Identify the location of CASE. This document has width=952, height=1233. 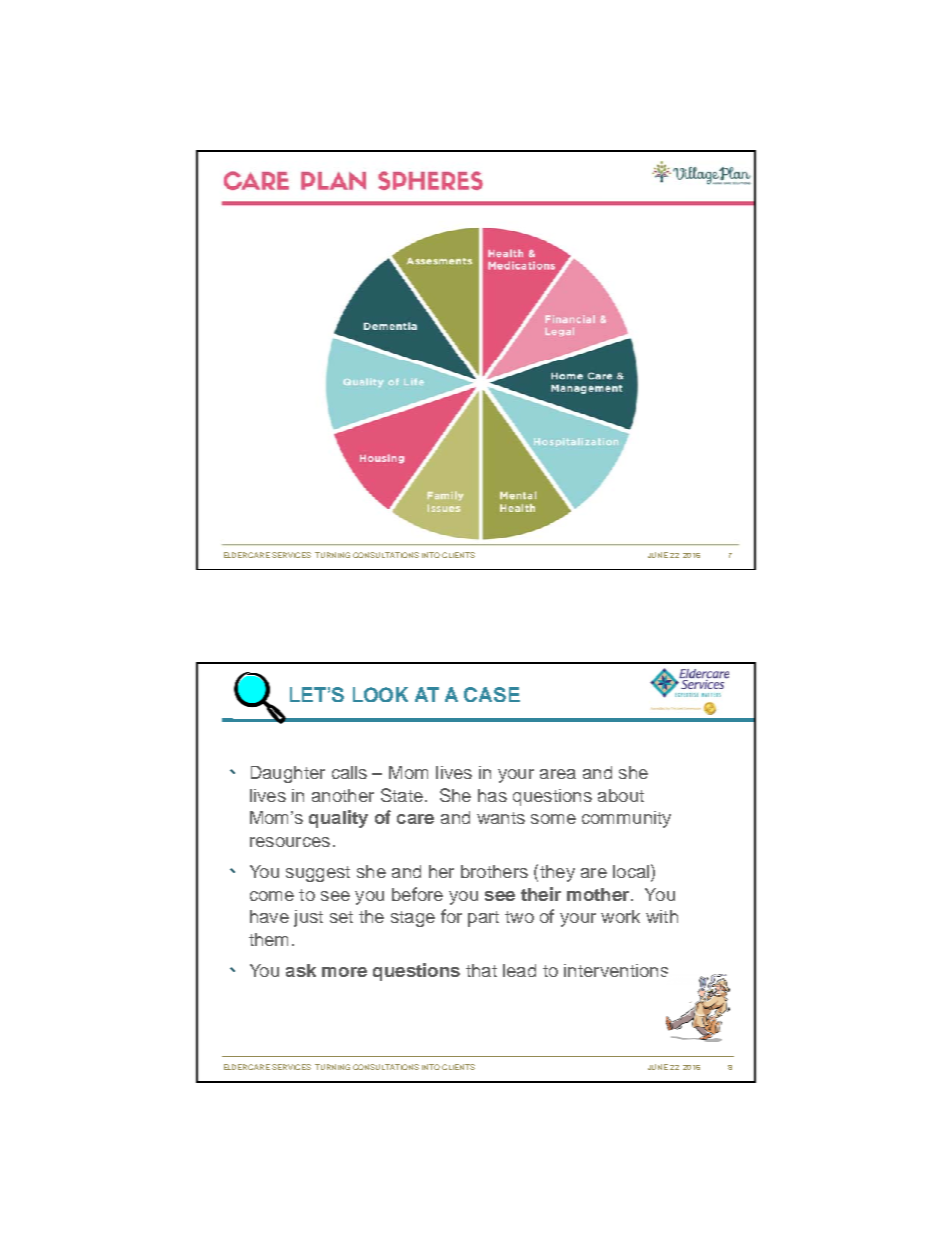
(492, 694).
